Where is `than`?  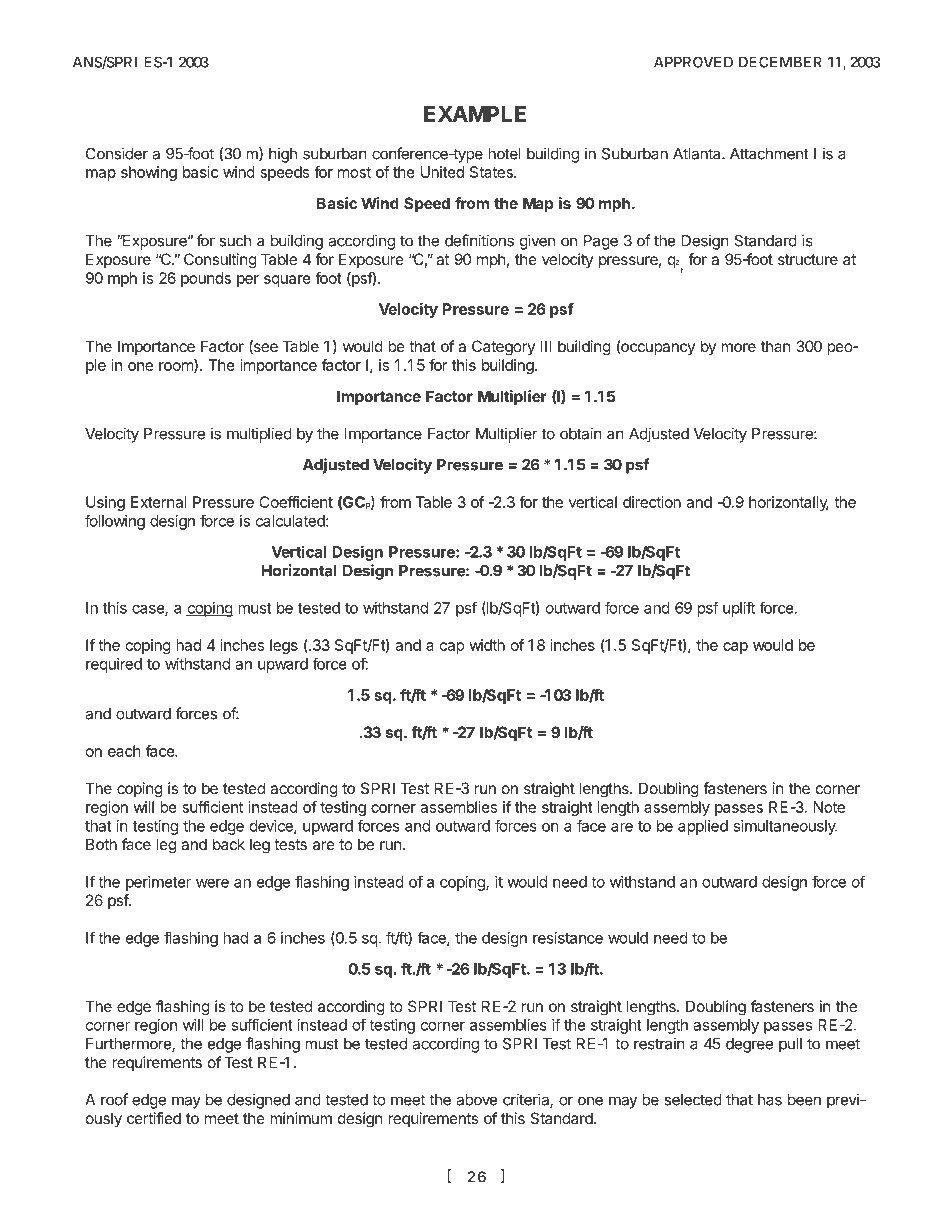 than is located at coordinates (776, 346).
